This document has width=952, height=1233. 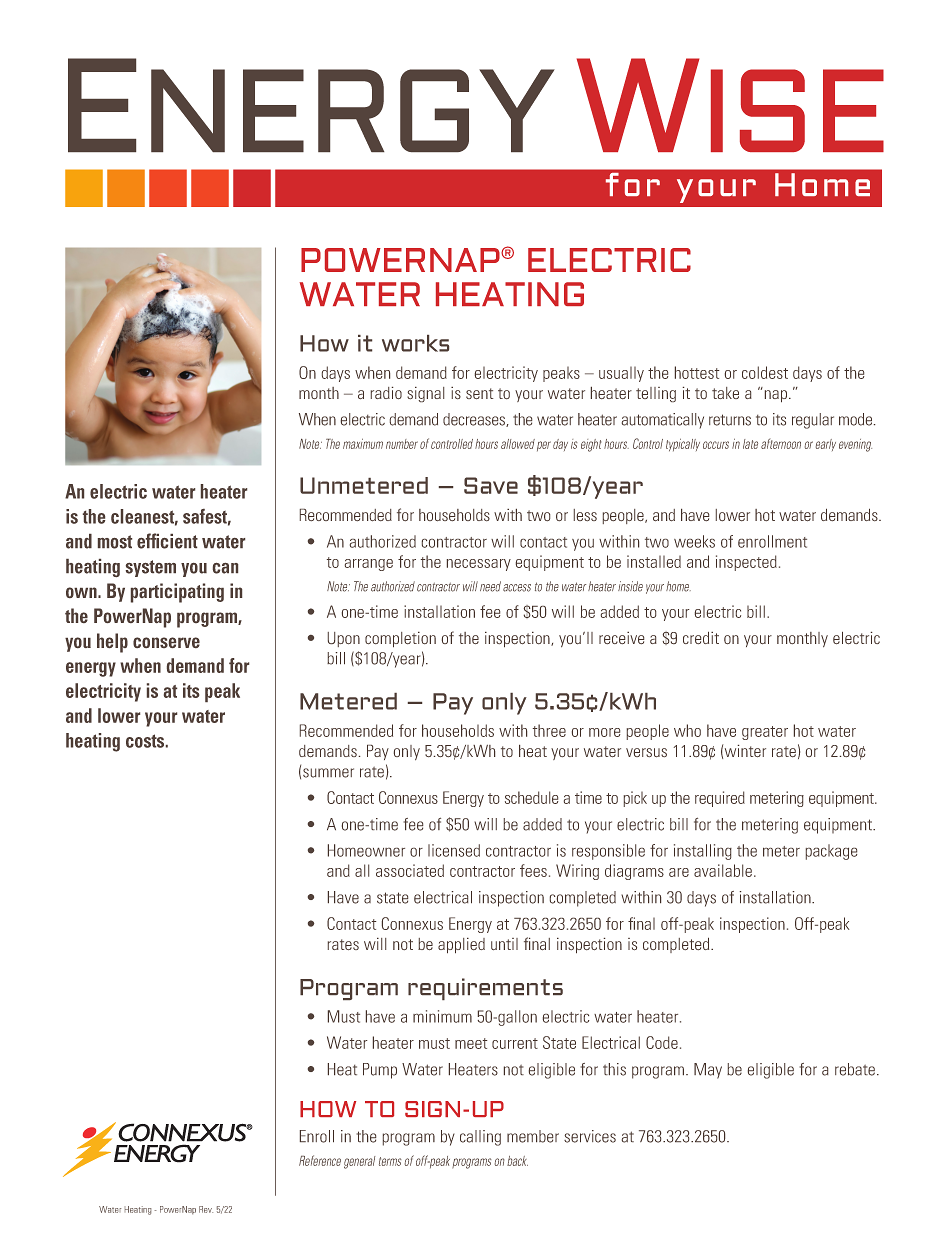 What do you see at coordinates (400, 639) in the document?
I see `completion` at bounding box center [400, 639].
